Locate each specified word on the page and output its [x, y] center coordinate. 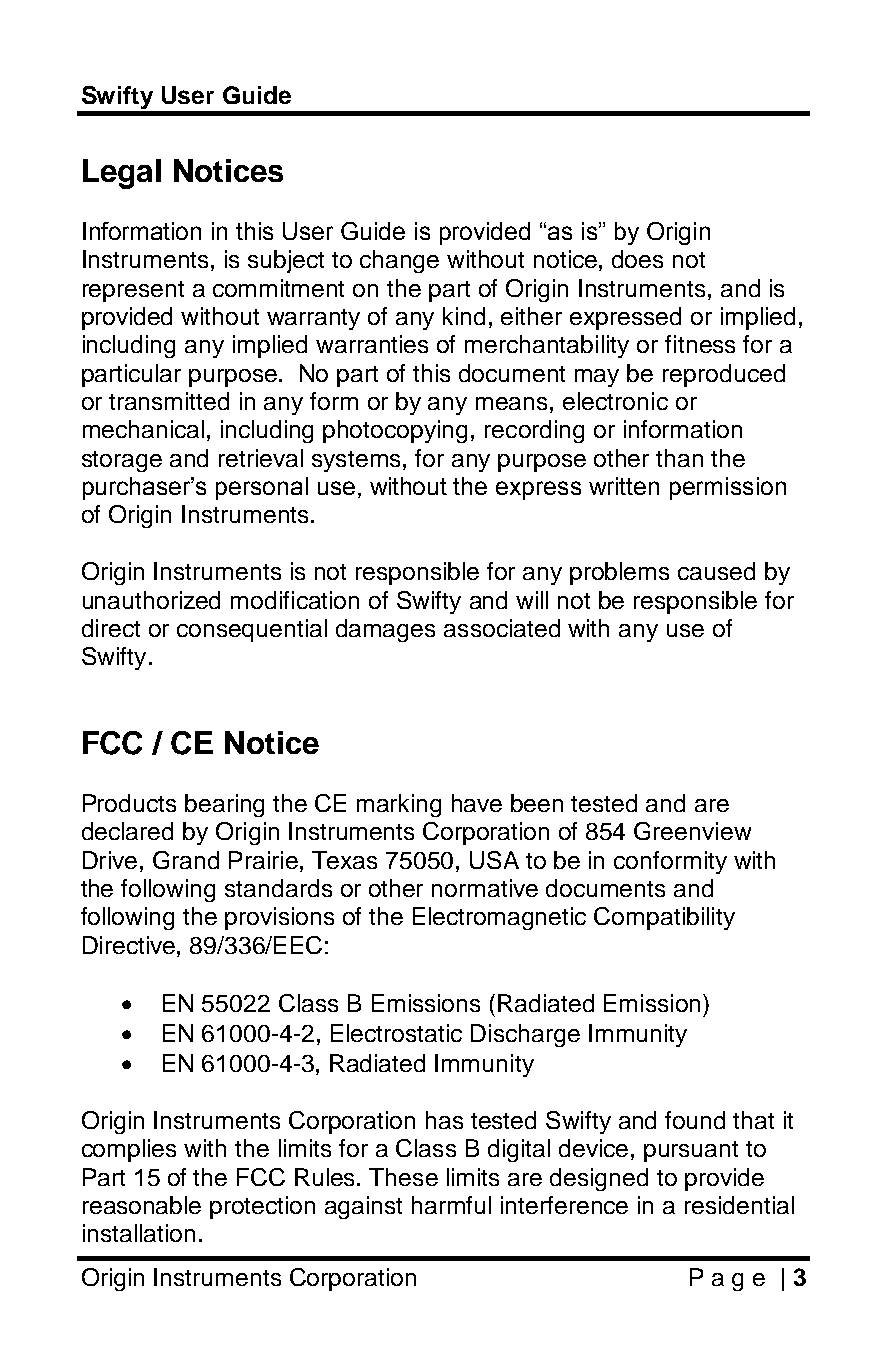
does [637, 259]
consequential [252, 630]
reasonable [142, 1205]
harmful [451, 1205]
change [399, 261]
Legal [122, 174]
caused [716, 571]
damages [385, 630]
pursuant [691, 1151]
